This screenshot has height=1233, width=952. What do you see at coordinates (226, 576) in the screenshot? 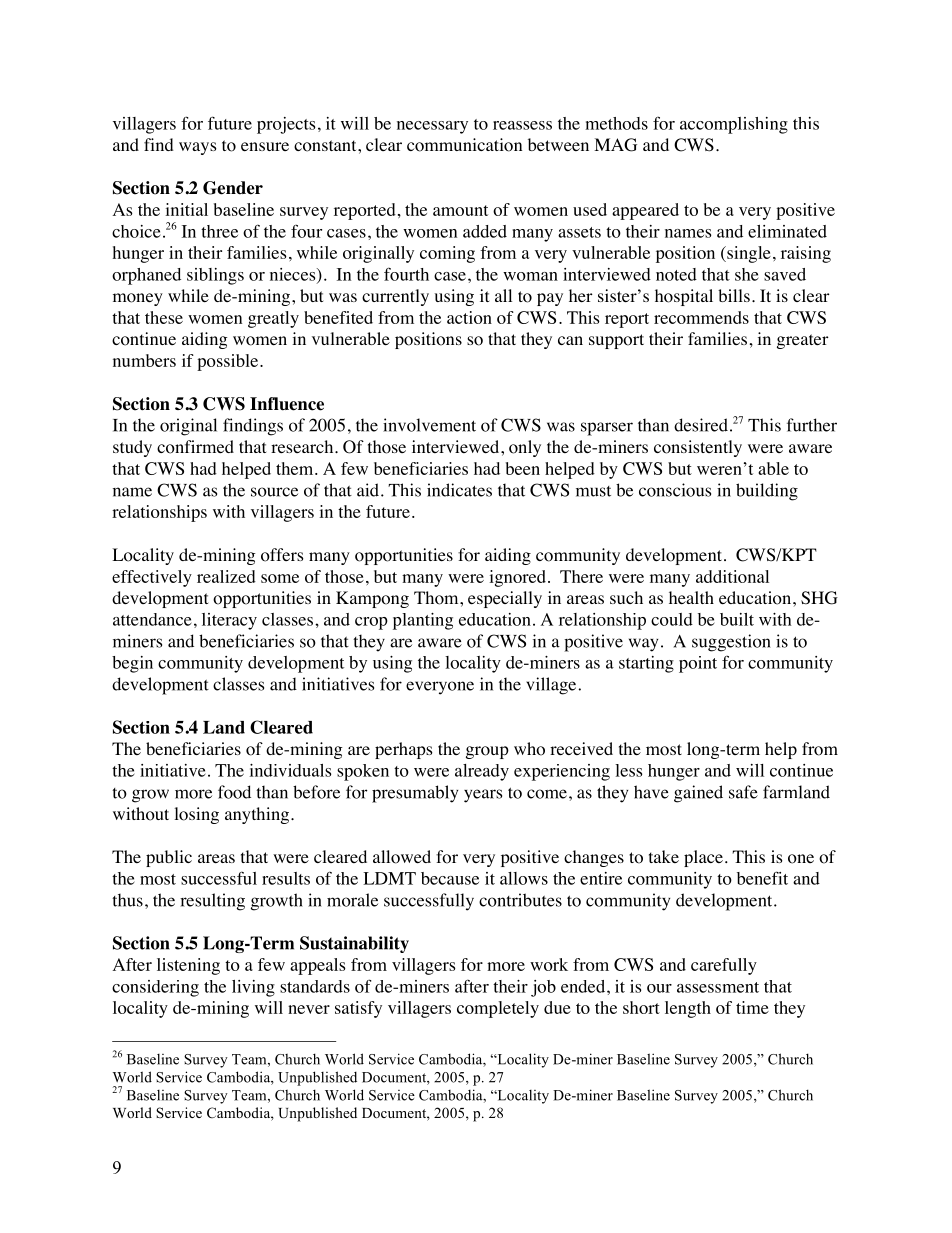
I see `realized` at bounding box center [226, 576].
